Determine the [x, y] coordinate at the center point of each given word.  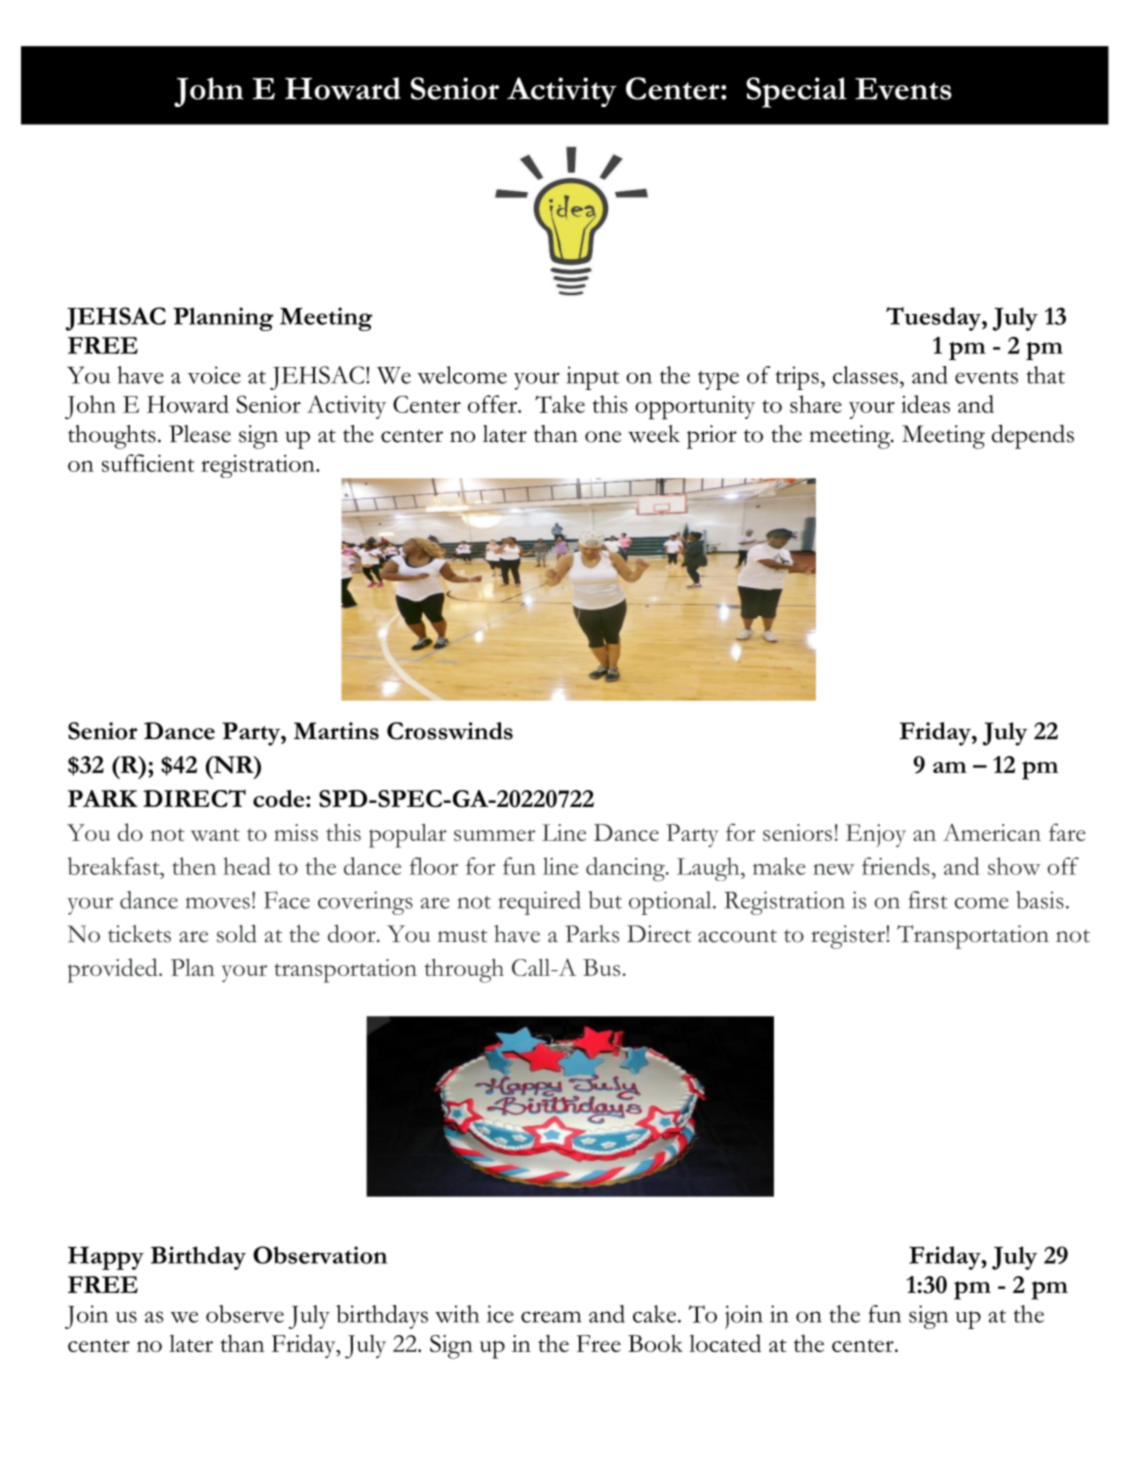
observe [245, 1314]
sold [237, 934]
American [992, 832]
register [849, 937]
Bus [601, 967]
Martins [336, 731]
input [593, 378]
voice [214, 375]
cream [551, 1317]
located [725, 1343]
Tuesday [934, 319]
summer [494, 835]
